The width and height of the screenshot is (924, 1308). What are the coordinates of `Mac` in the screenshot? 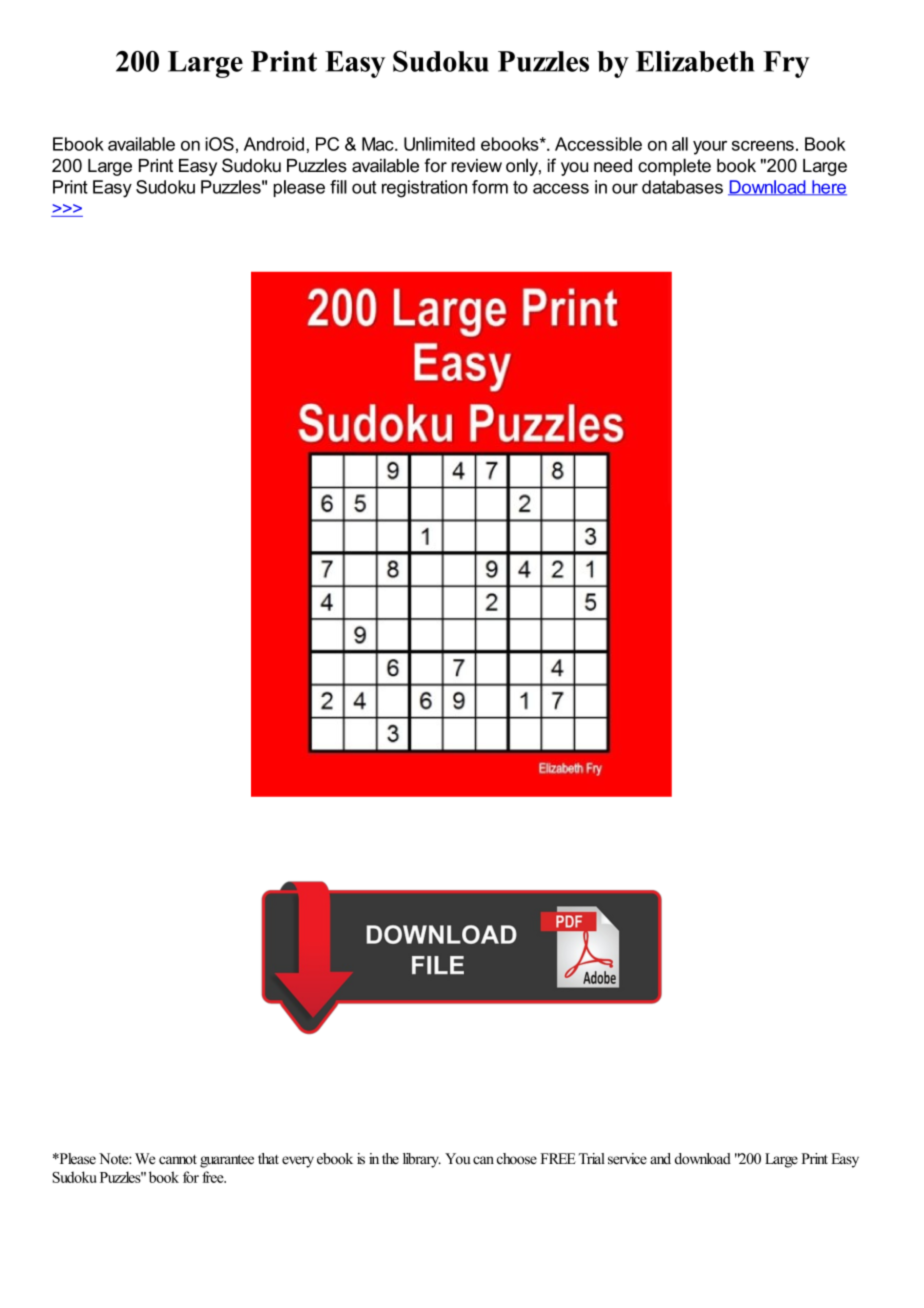 It's located at (379, 144).
